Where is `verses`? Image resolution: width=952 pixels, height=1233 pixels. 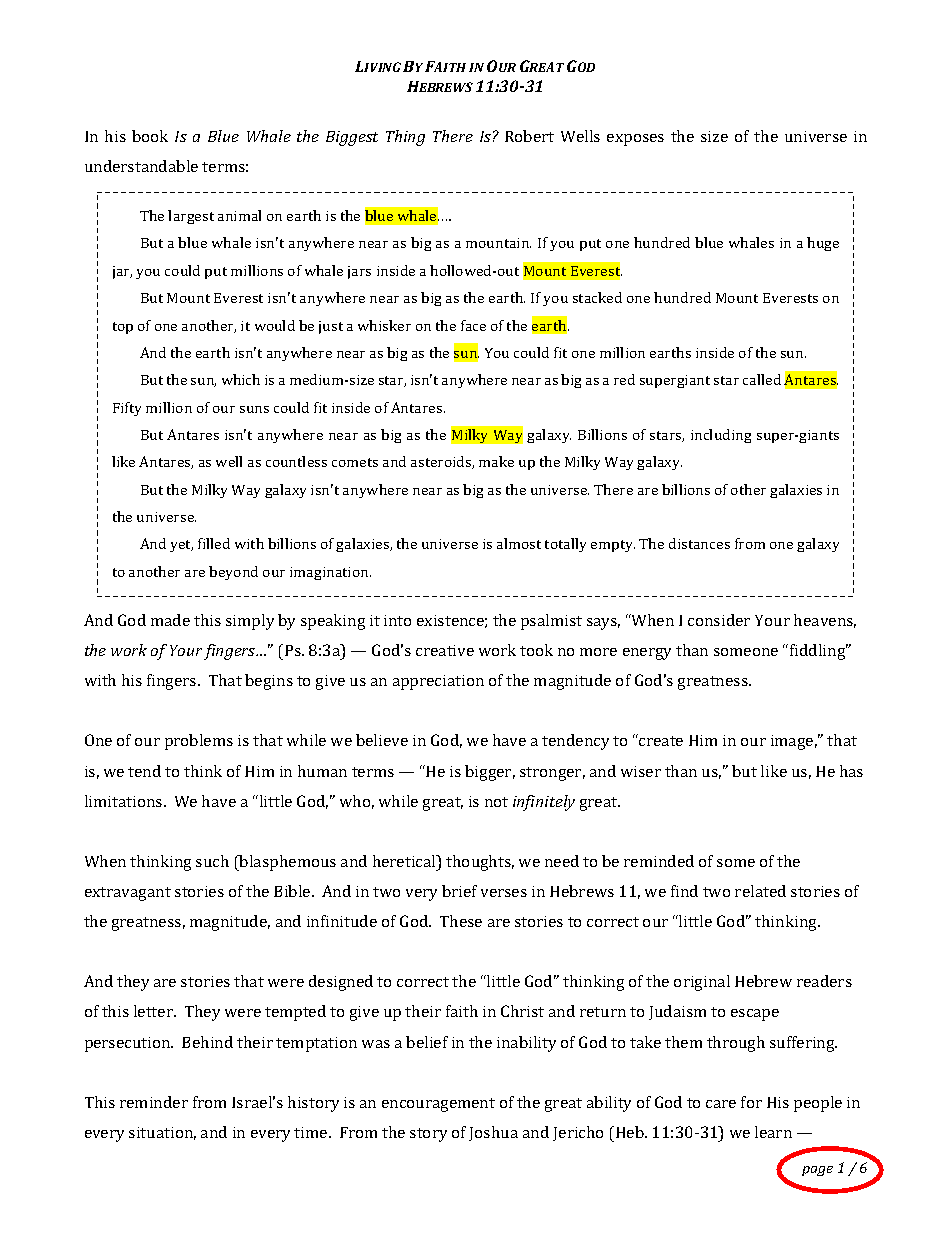 verses is located at coordinates (504, 893).
